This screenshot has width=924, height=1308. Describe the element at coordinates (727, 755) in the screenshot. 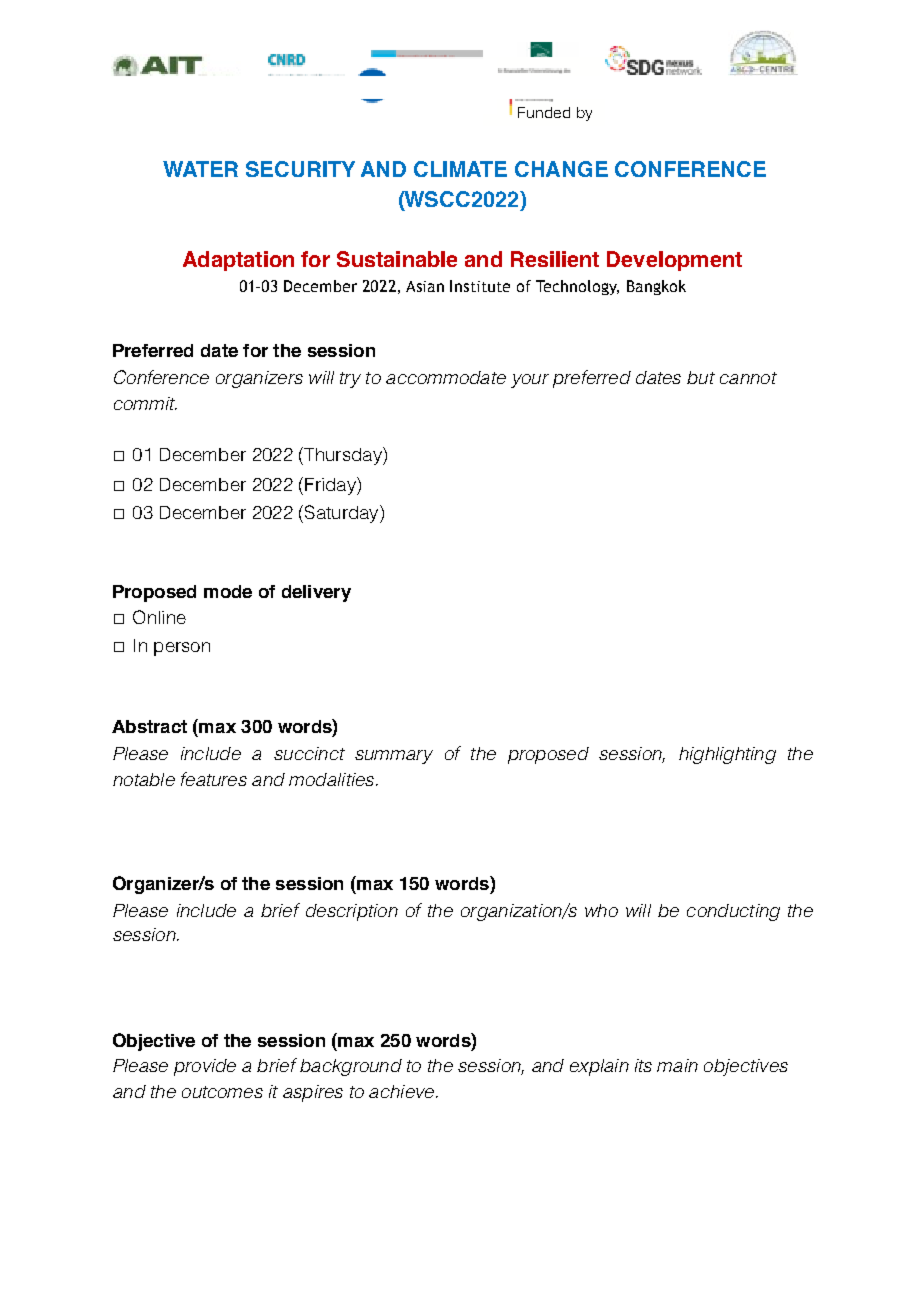

I see `highlighting` at that location.
